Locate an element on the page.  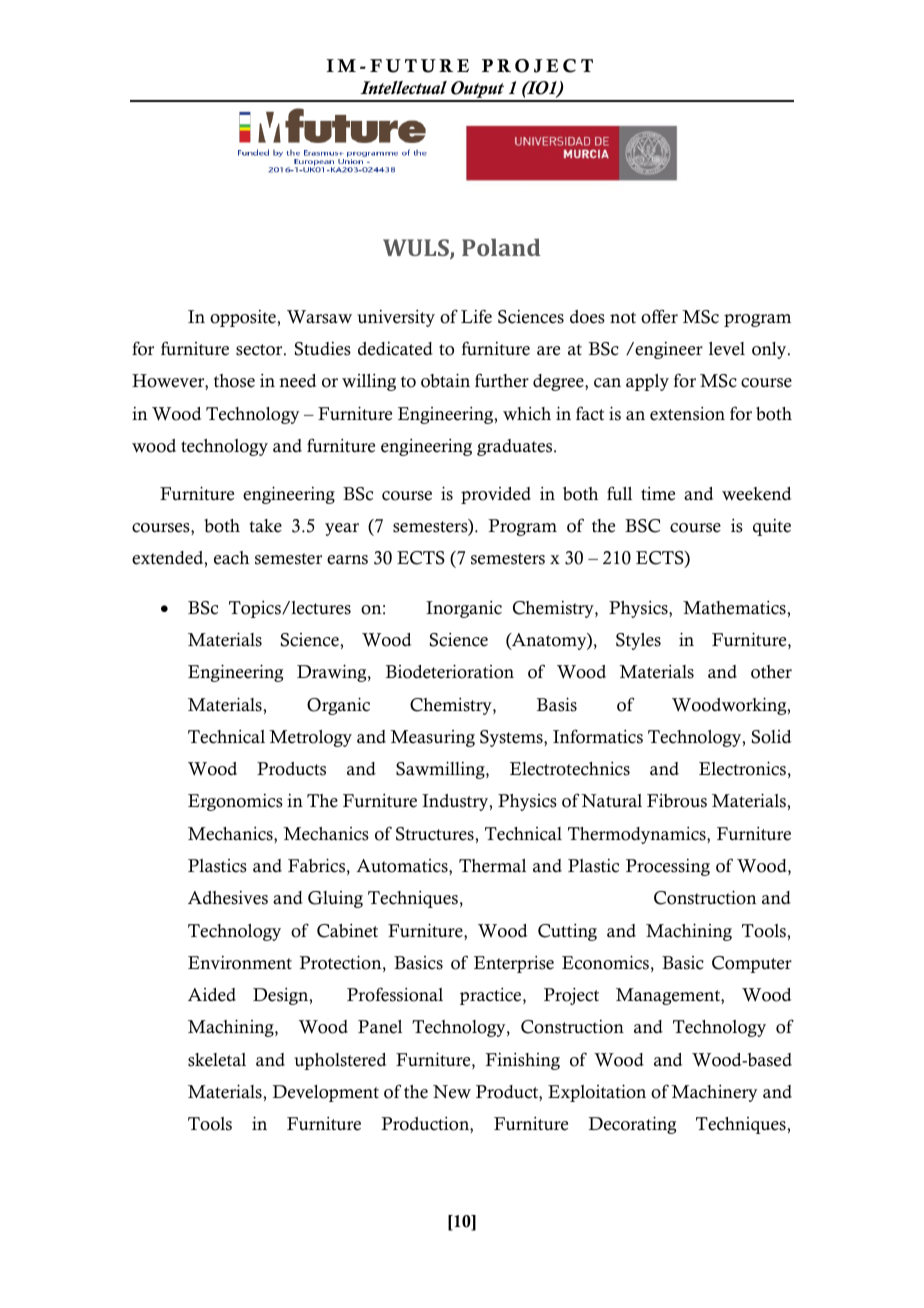
graduates is located at coordinates (516, 447).
